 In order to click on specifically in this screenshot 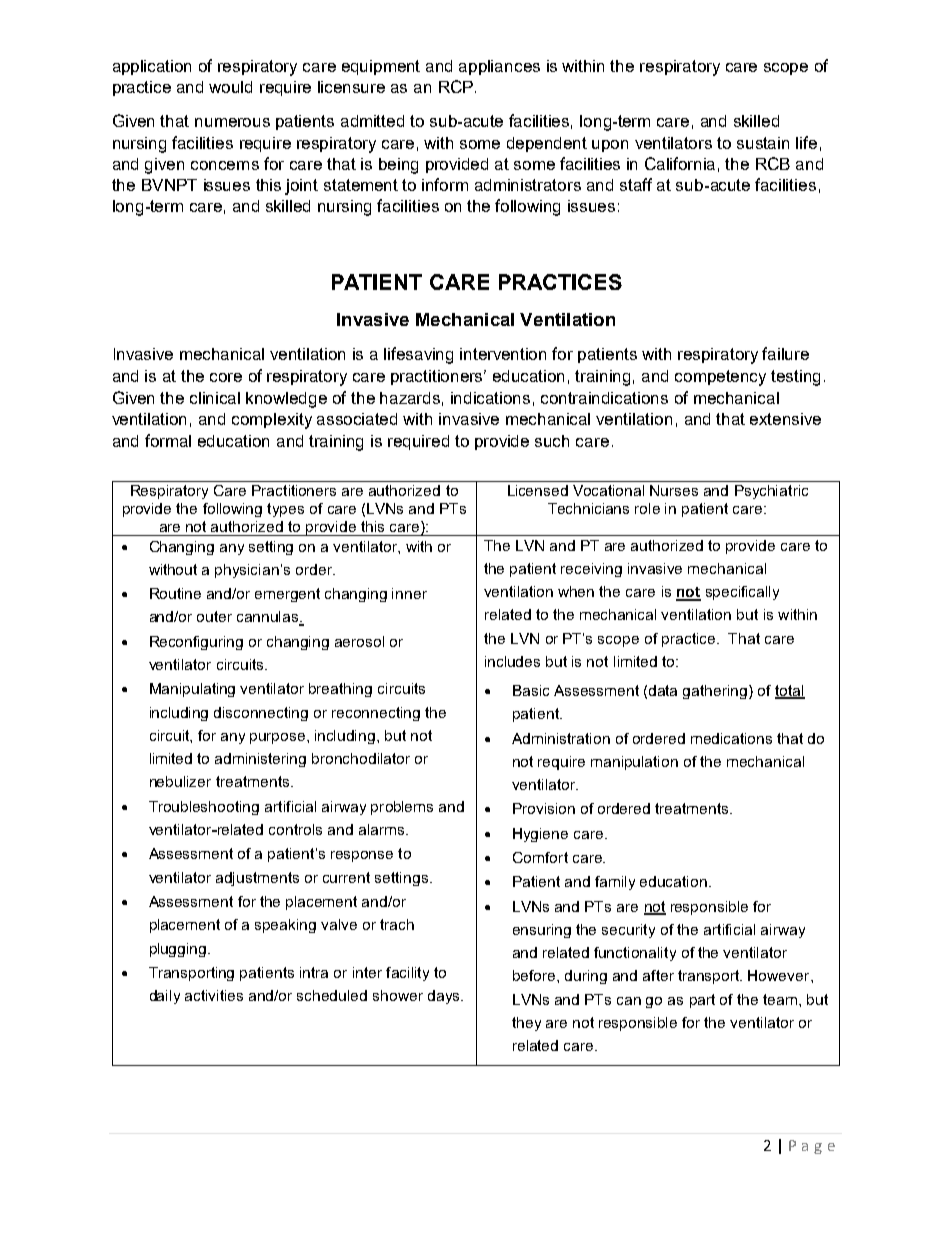, I will do `click(742, 593)`.
